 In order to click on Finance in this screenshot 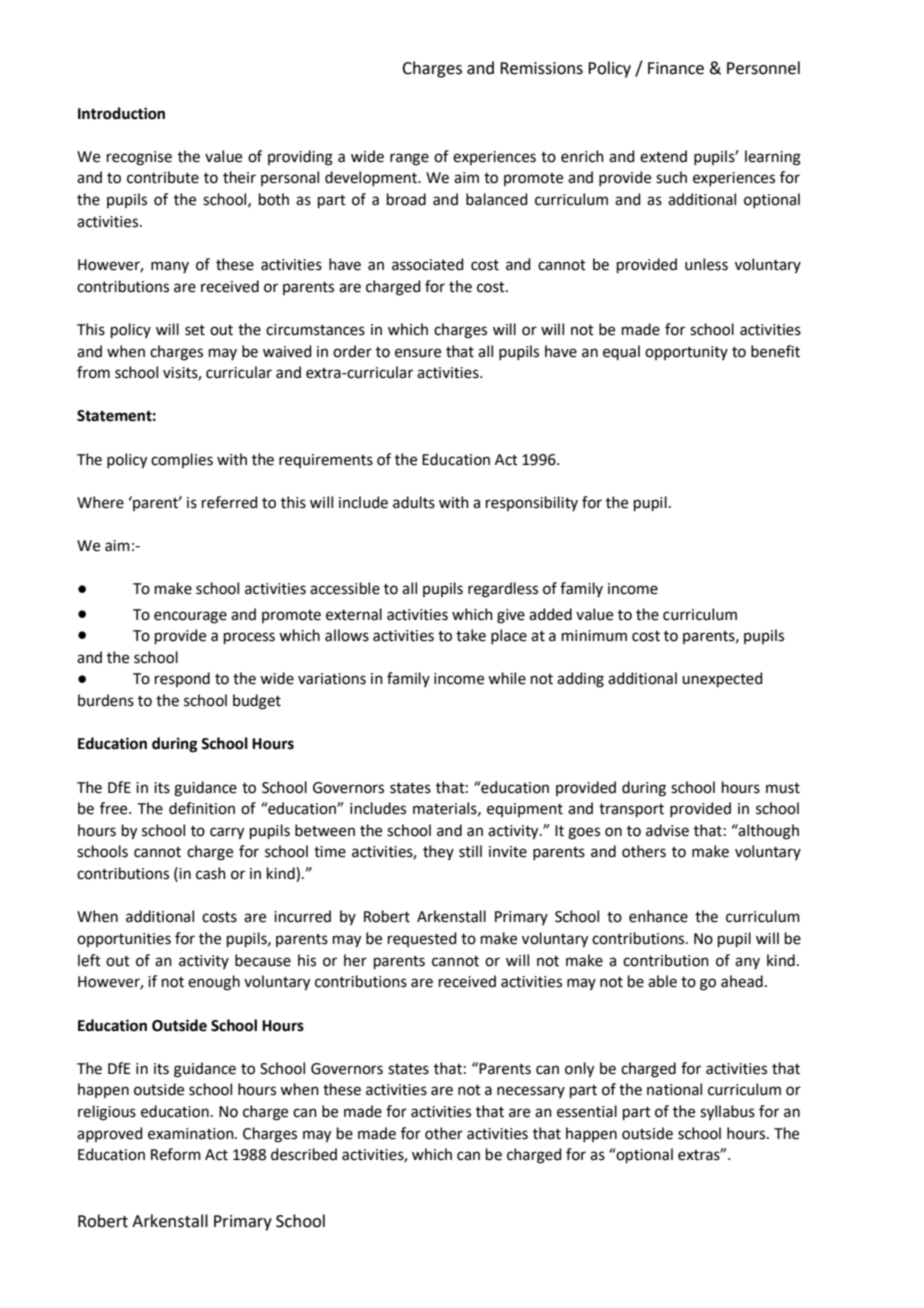, I will do `click(676, 68)`.
